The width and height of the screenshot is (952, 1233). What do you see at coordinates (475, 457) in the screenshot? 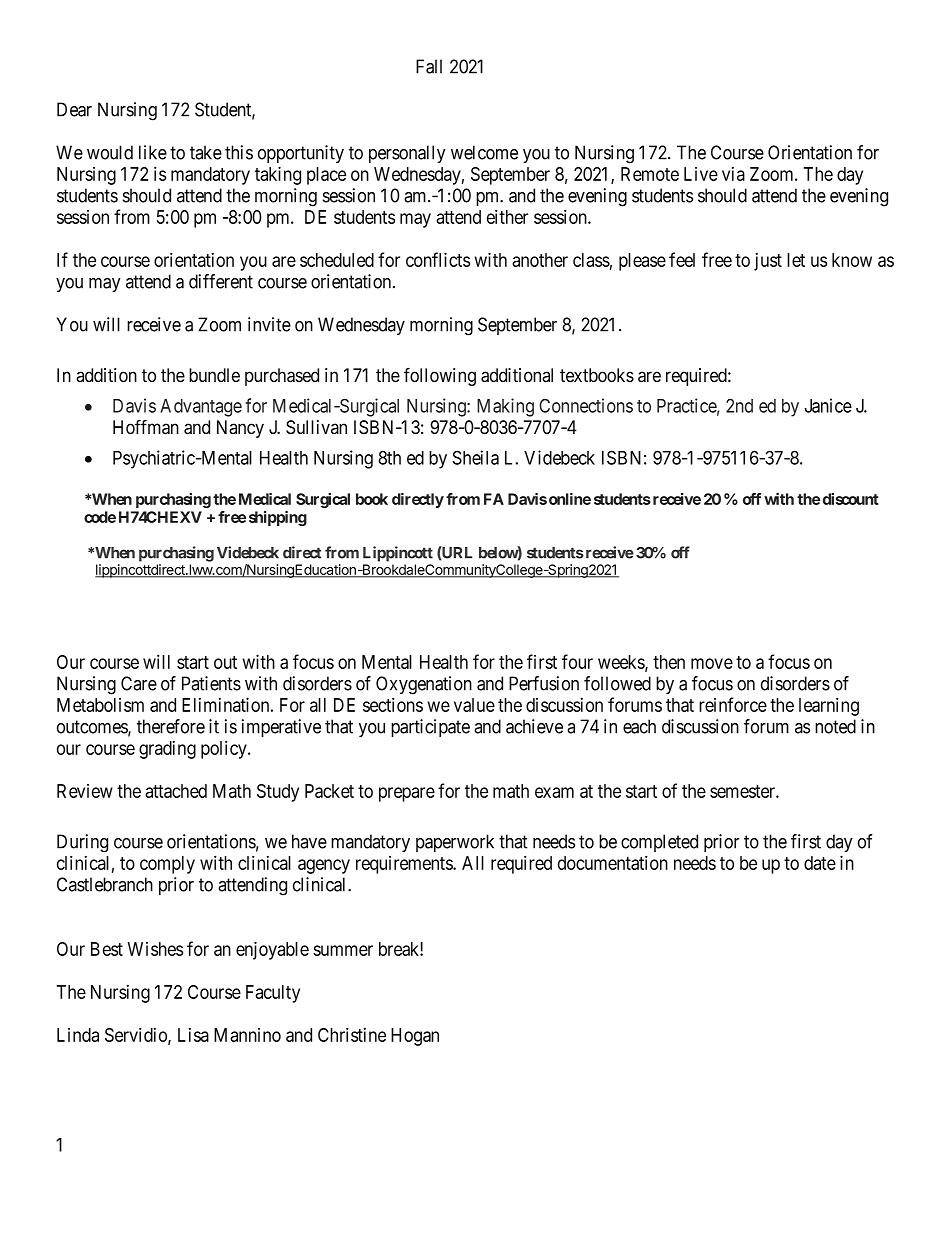
I see `Sheila` at bounding box center [475, 457].
